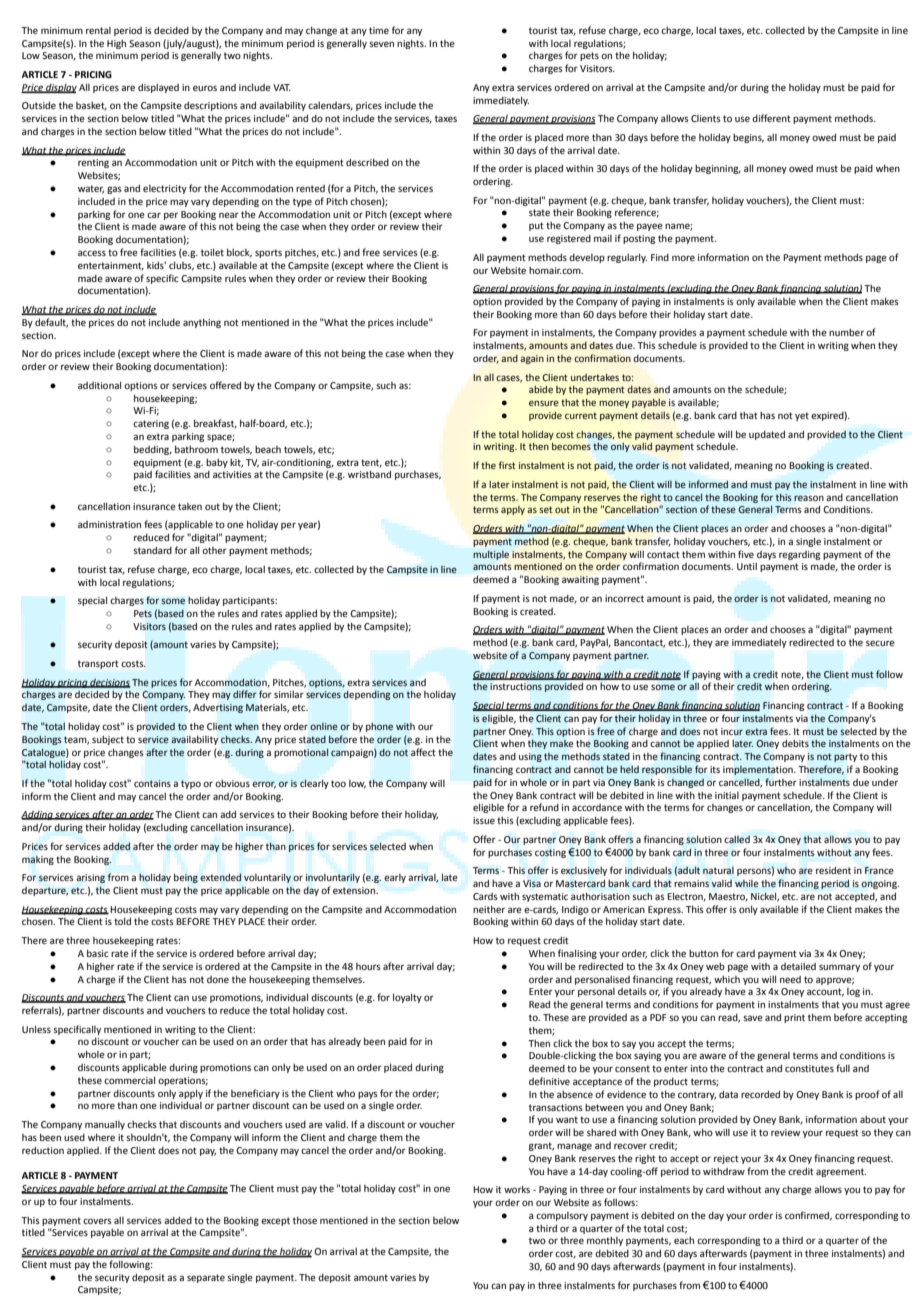  Describe the element at coordinates (99, 385) in the screenshot. I see `additional` at that location.
